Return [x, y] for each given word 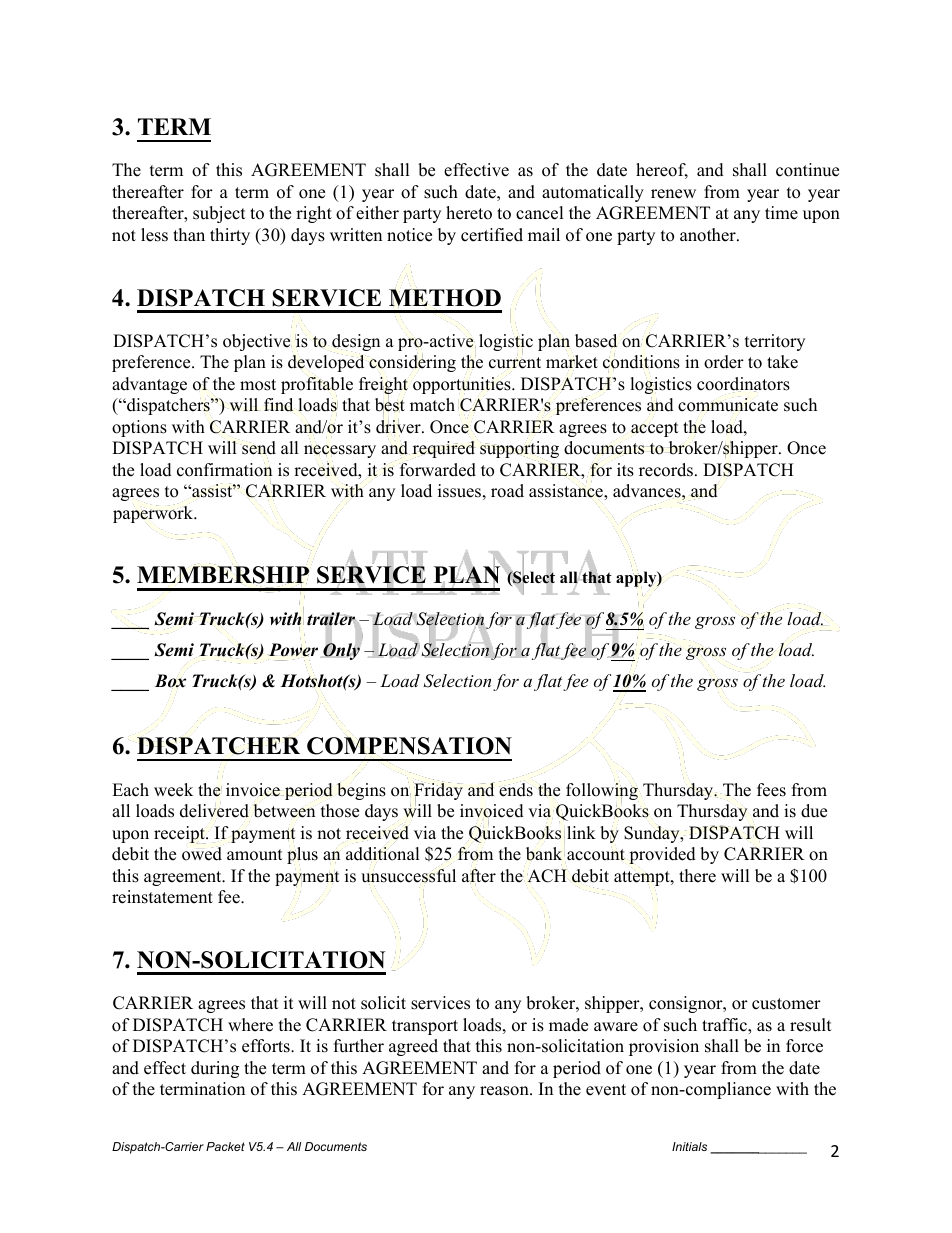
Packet [225, 1146]
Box [170, 681]
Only [341, 650]
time [781, 213]
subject [219, 214]
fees [771, 790]
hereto [469, 213]
